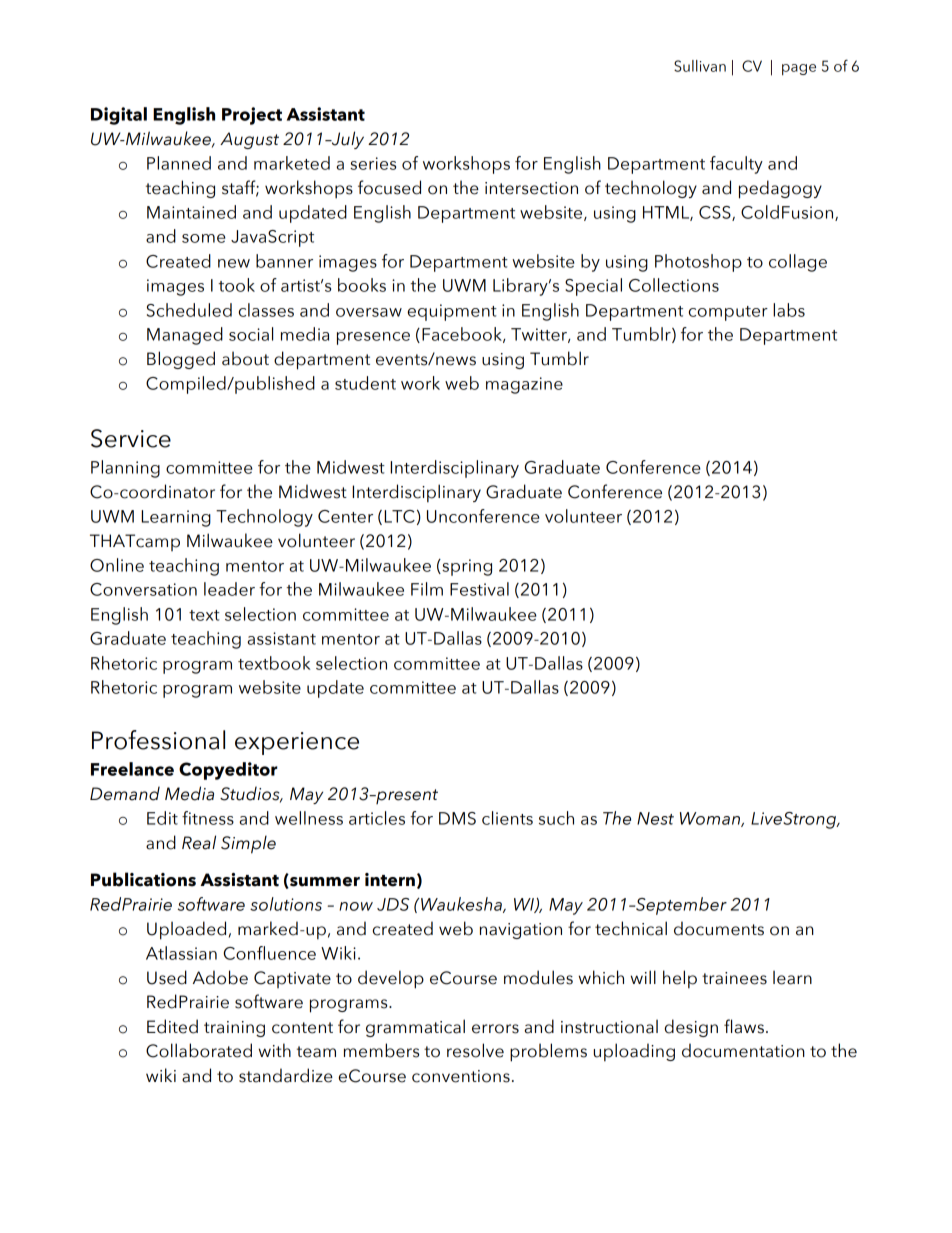  I want to click on Project, so click(252, 116).
